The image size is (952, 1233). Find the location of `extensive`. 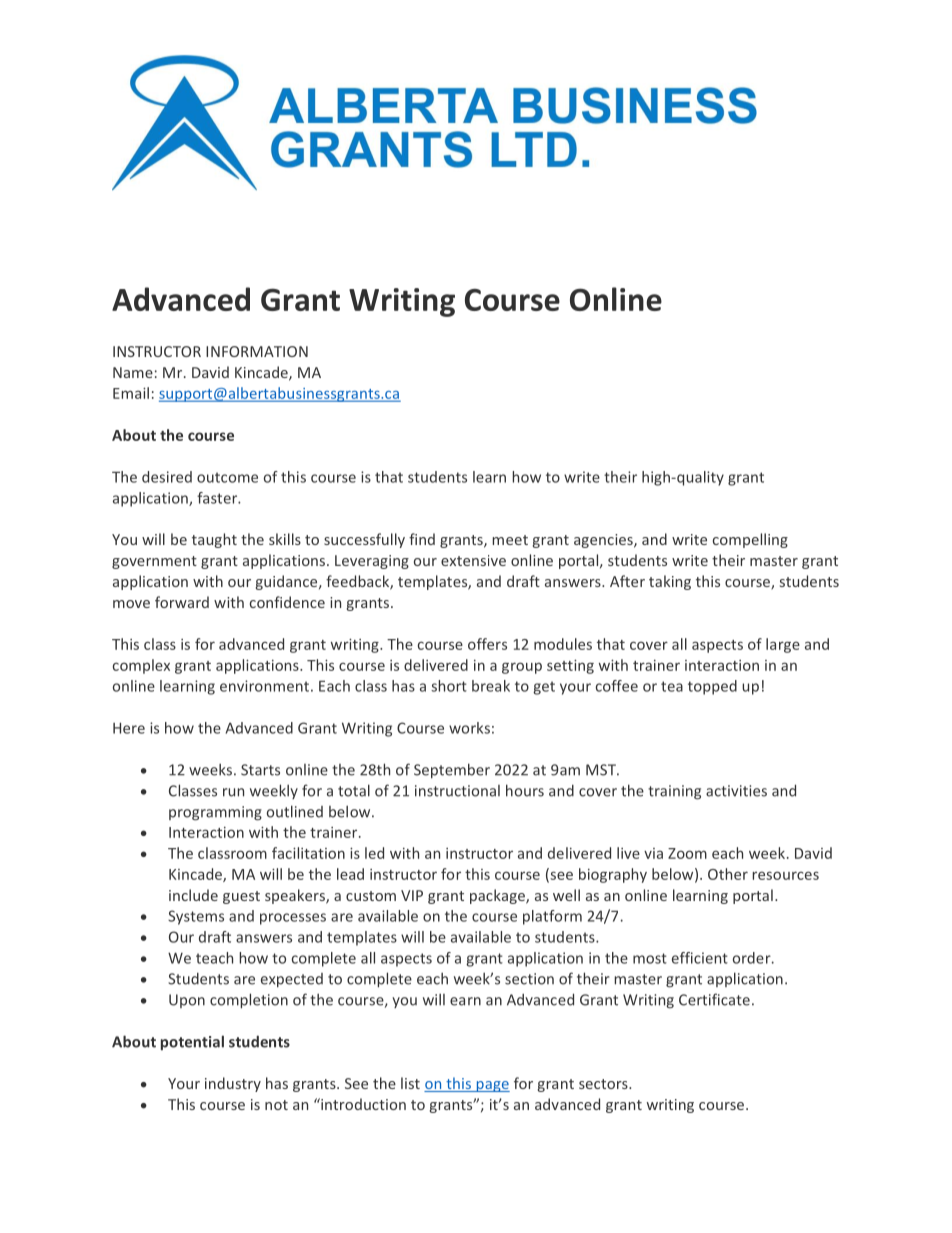

extensive is located at coordinates (473, 560).
